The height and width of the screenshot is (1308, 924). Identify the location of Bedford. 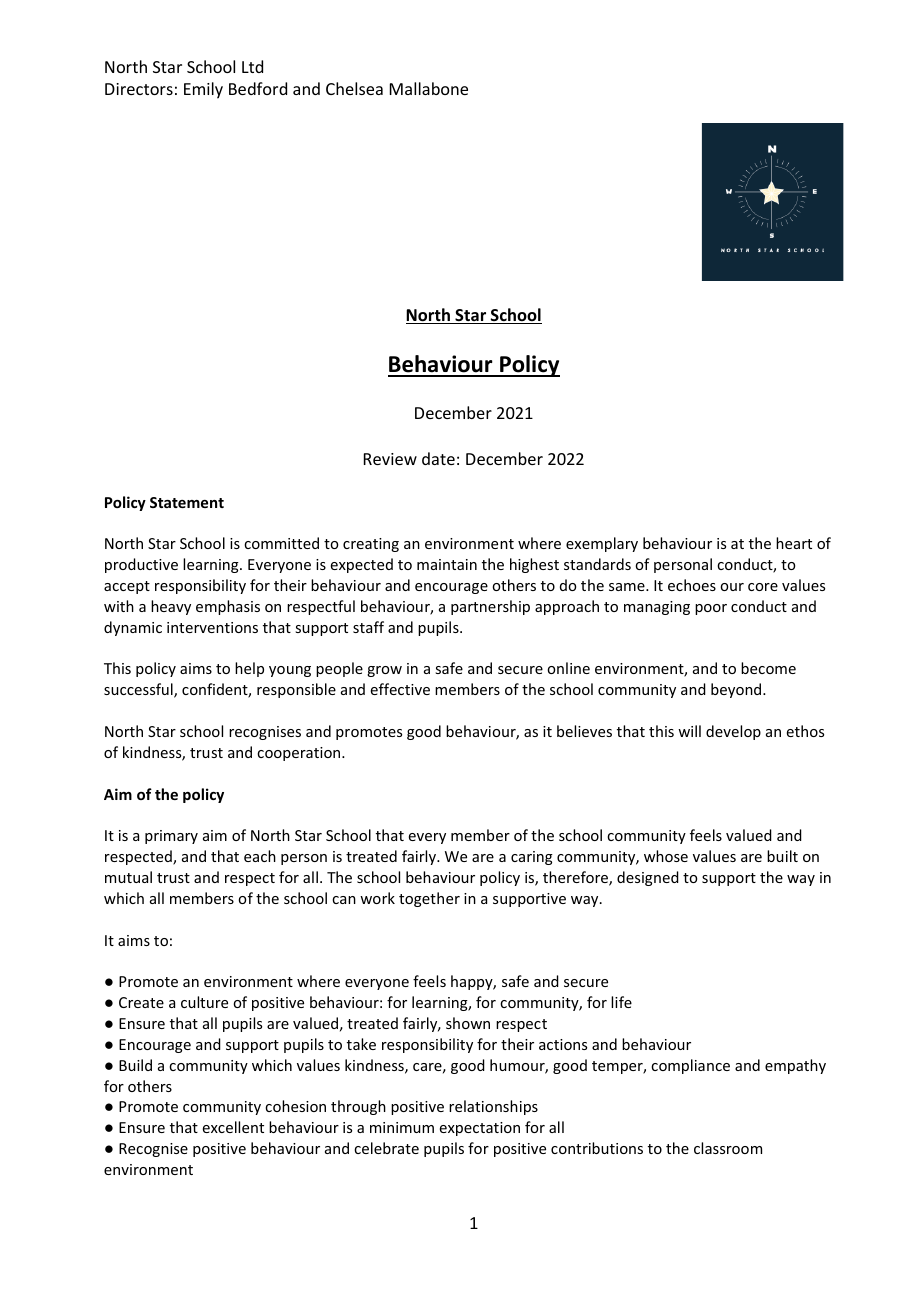
(258, 88).
